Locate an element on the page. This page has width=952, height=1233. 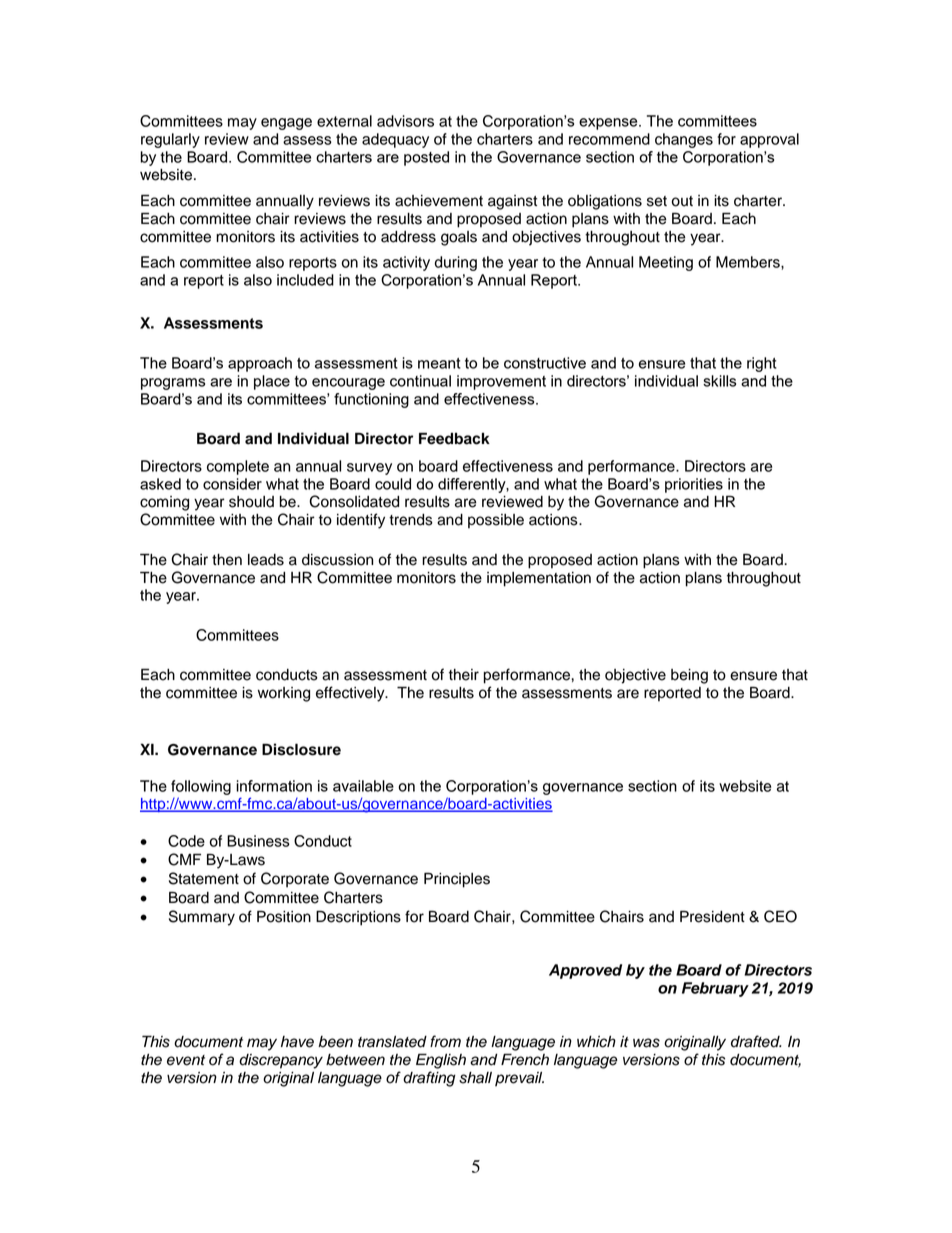
Business is located at coordinates (258, 841).
